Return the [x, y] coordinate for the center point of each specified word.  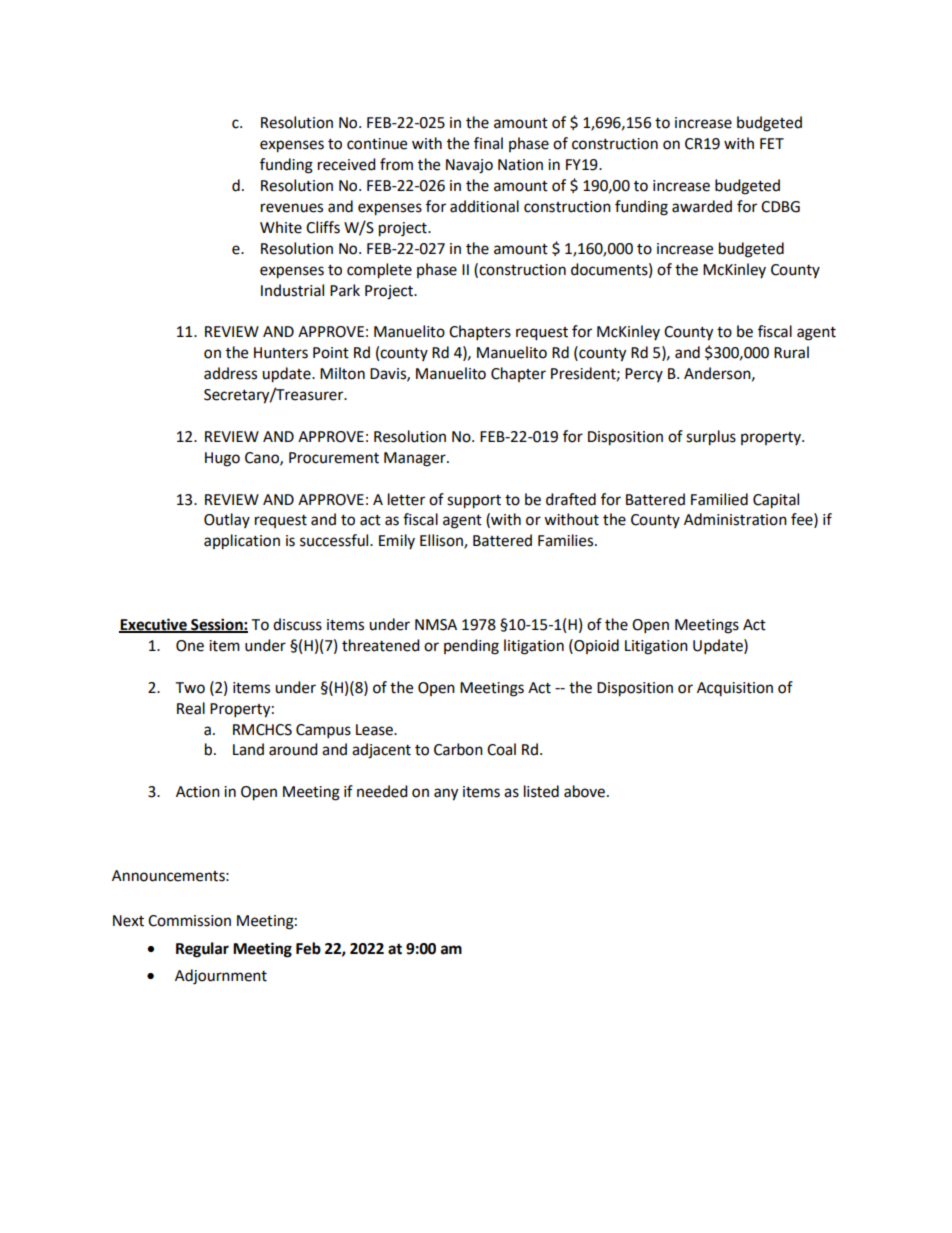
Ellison [442, 541]
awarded [702, 206]
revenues [292, 208]
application [242, 542]
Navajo [469, 166]
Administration [735, 519]
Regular [202, 950]
